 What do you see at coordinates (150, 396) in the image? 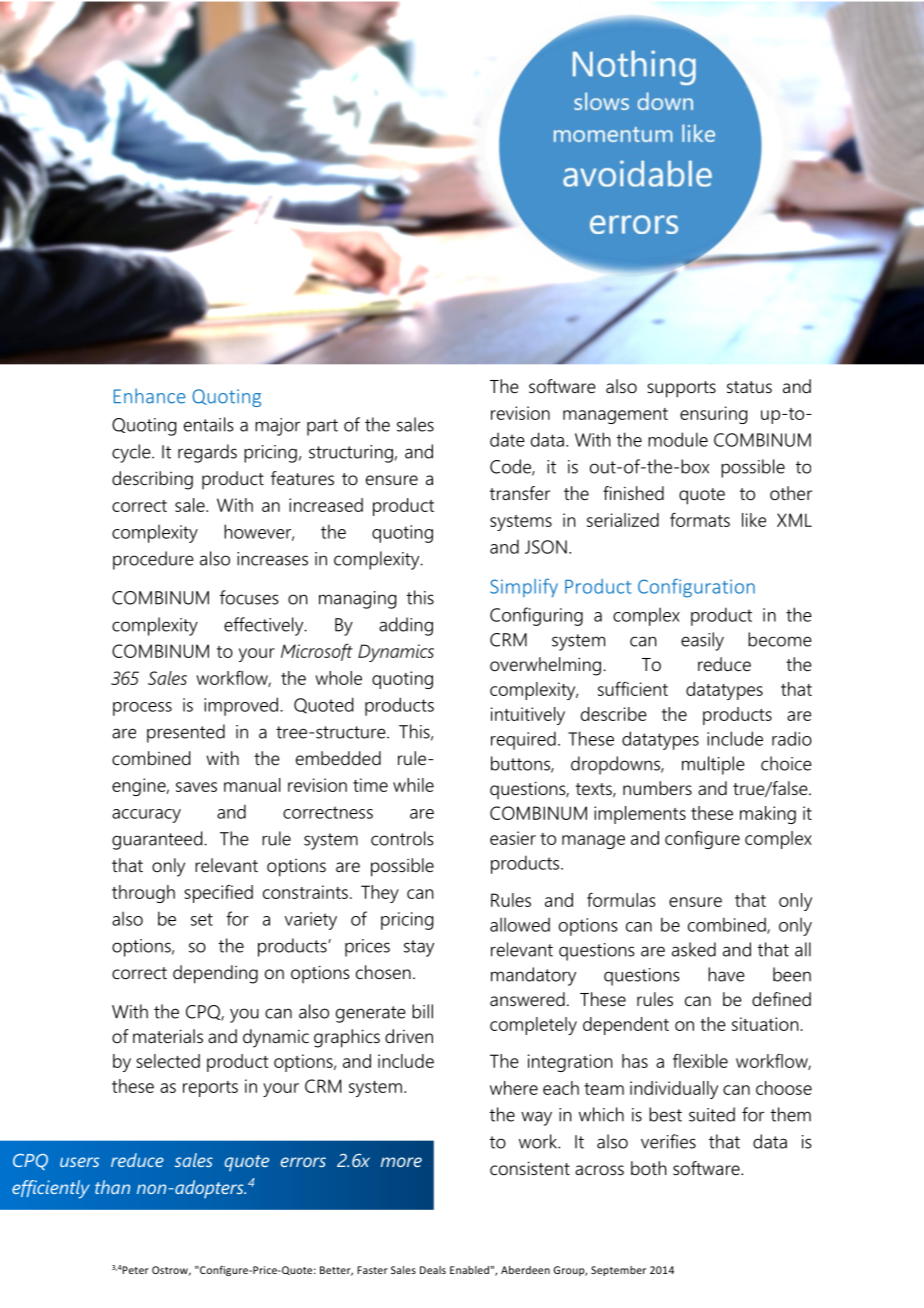
I see `Enhance` at bounding box center [150, 396].
